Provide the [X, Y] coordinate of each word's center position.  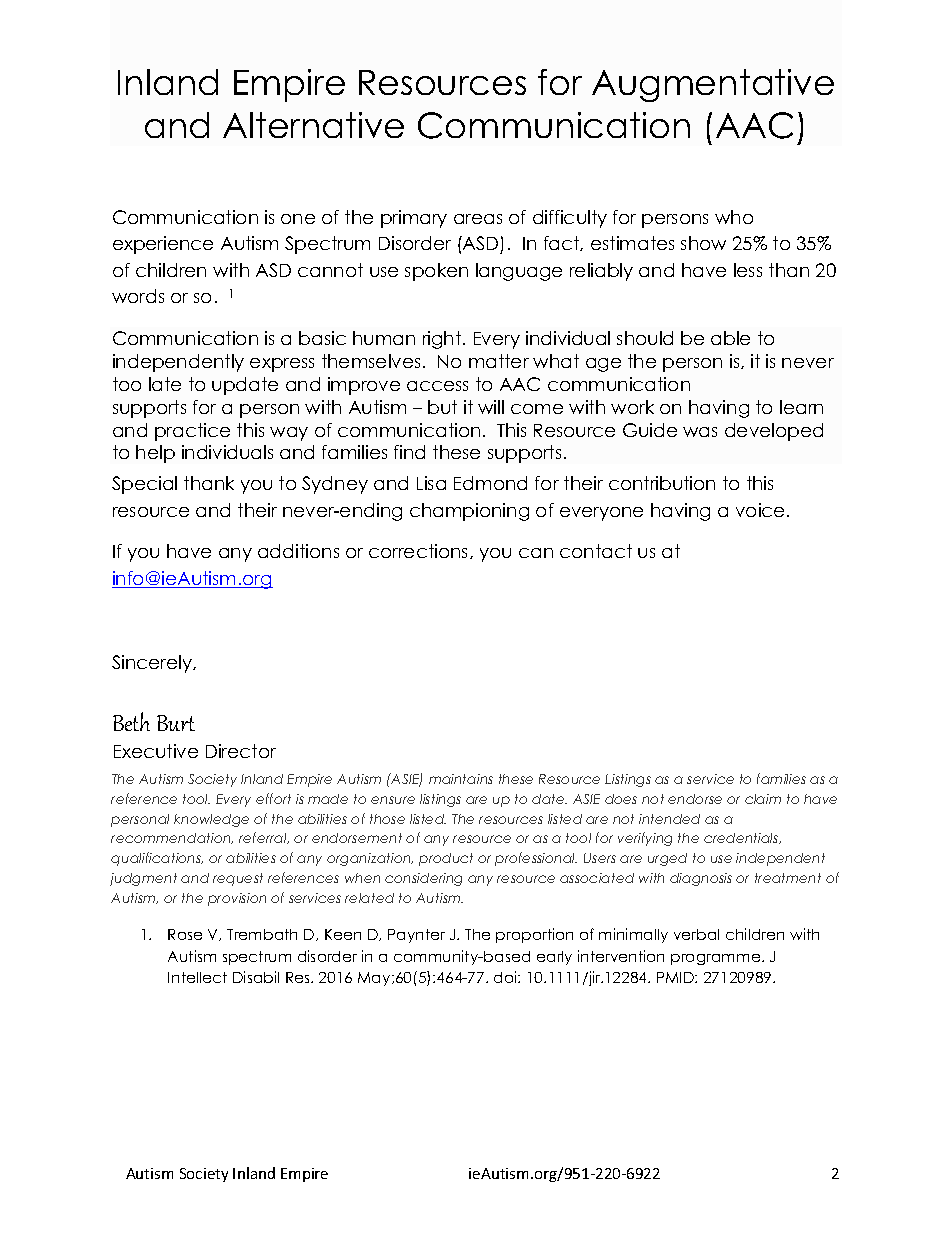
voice [760, 510]
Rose [185, 934]
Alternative [313, 125]
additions [298, 551]
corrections [420, 551]
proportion [534, 935]
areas [478, 219]
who [734, 217]
